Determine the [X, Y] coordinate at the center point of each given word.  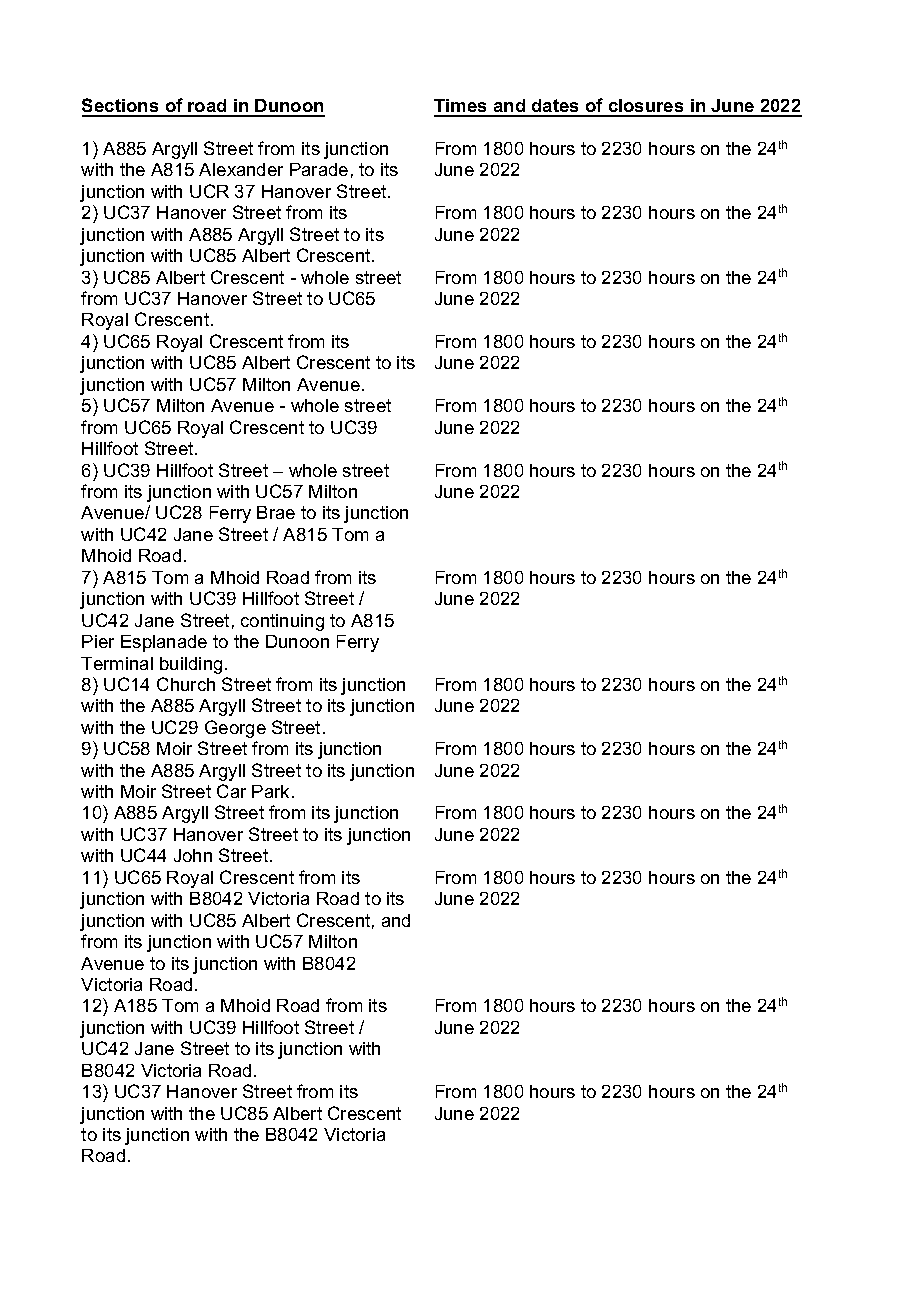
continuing [282, 622]
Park [270, 791]
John [193, 855]
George [235, 729]
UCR [209, 191]
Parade [319, 169]
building [191, 665]
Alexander [241, 169]
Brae [276, 512]
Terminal [117, 663]
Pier [98, 641]
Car [231, 791]
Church [186, 684]
